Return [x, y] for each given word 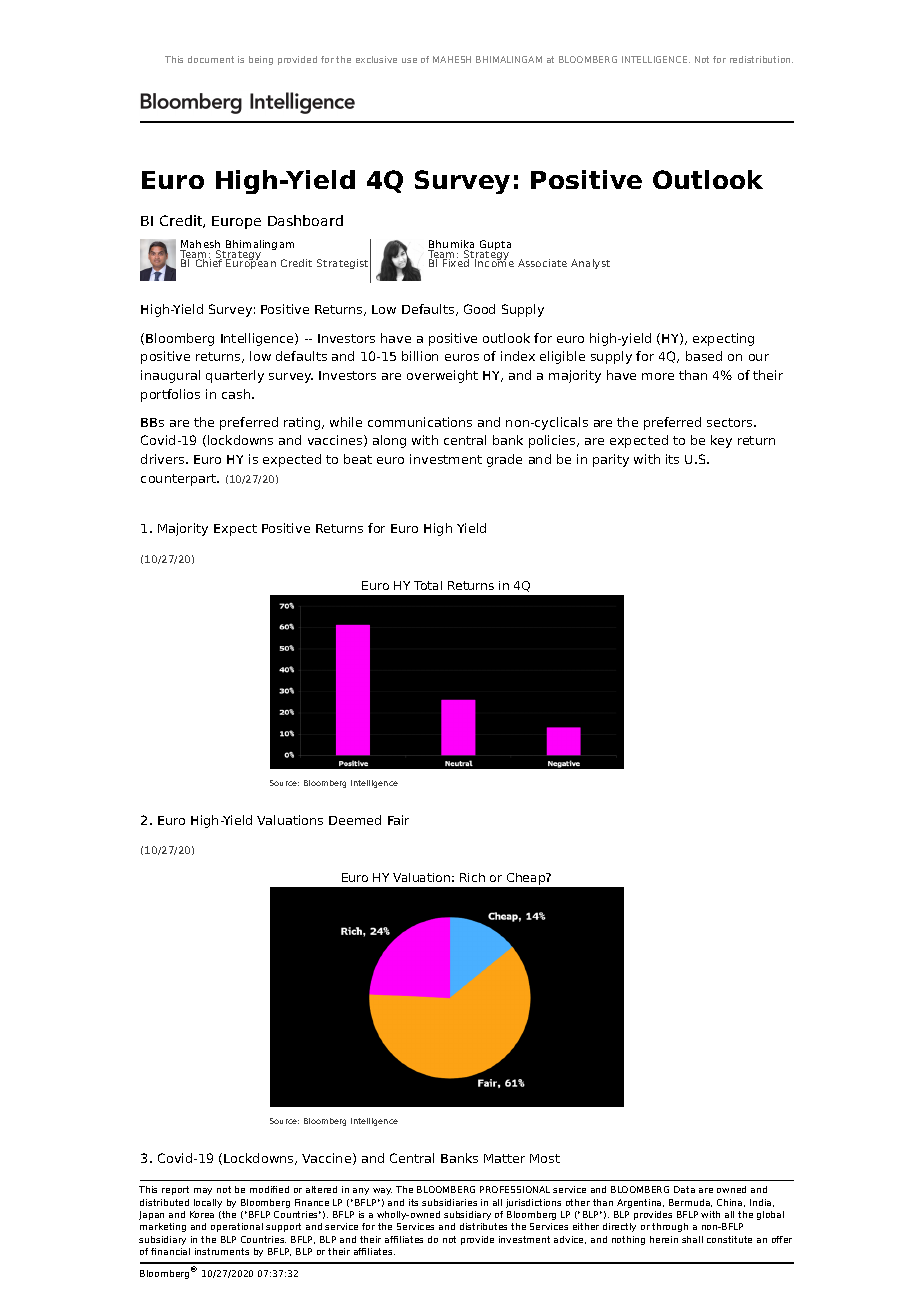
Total [428, 585]
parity [611, 460]
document [211, 59]
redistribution [761, 59]
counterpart [180, 480]
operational [237, 1227]
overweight [442, 376]
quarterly [235, 376]
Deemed [355, 820]
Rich [472, 877]
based [704, 356]
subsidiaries [449, 1202]
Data [684, 1189]
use [409, 60]
